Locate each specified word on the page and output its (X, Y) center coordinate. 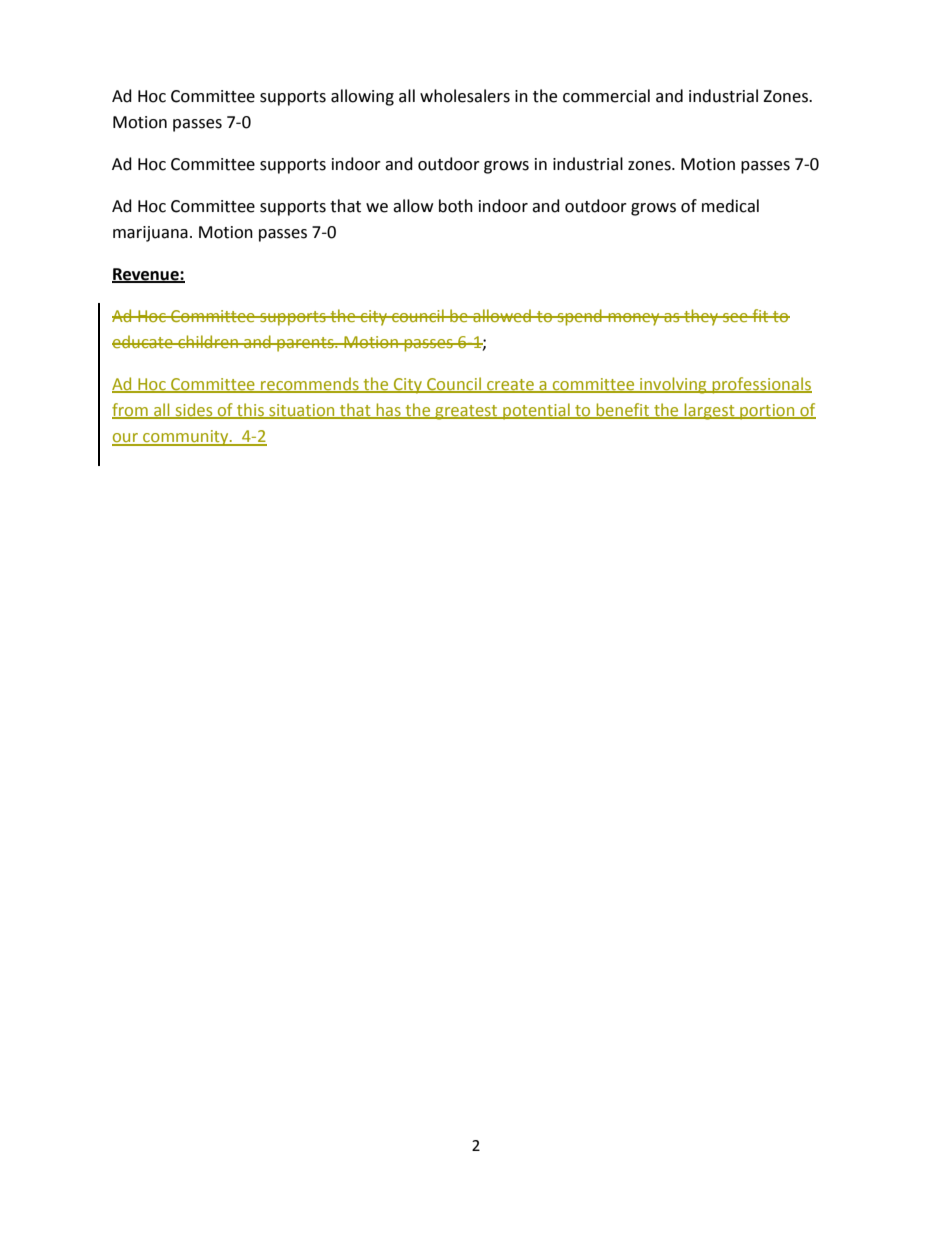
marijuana (150, 234)
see (735, 317)
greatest (466, 412)
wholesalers (465, 96)
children (208, 341)
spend (579, 317)
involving (673, 385)
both (456, 206)
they (701, 317)
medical (730, 206)
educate (143, 341)
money (634, 319)
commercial (606, 96)
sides (194, 410)
